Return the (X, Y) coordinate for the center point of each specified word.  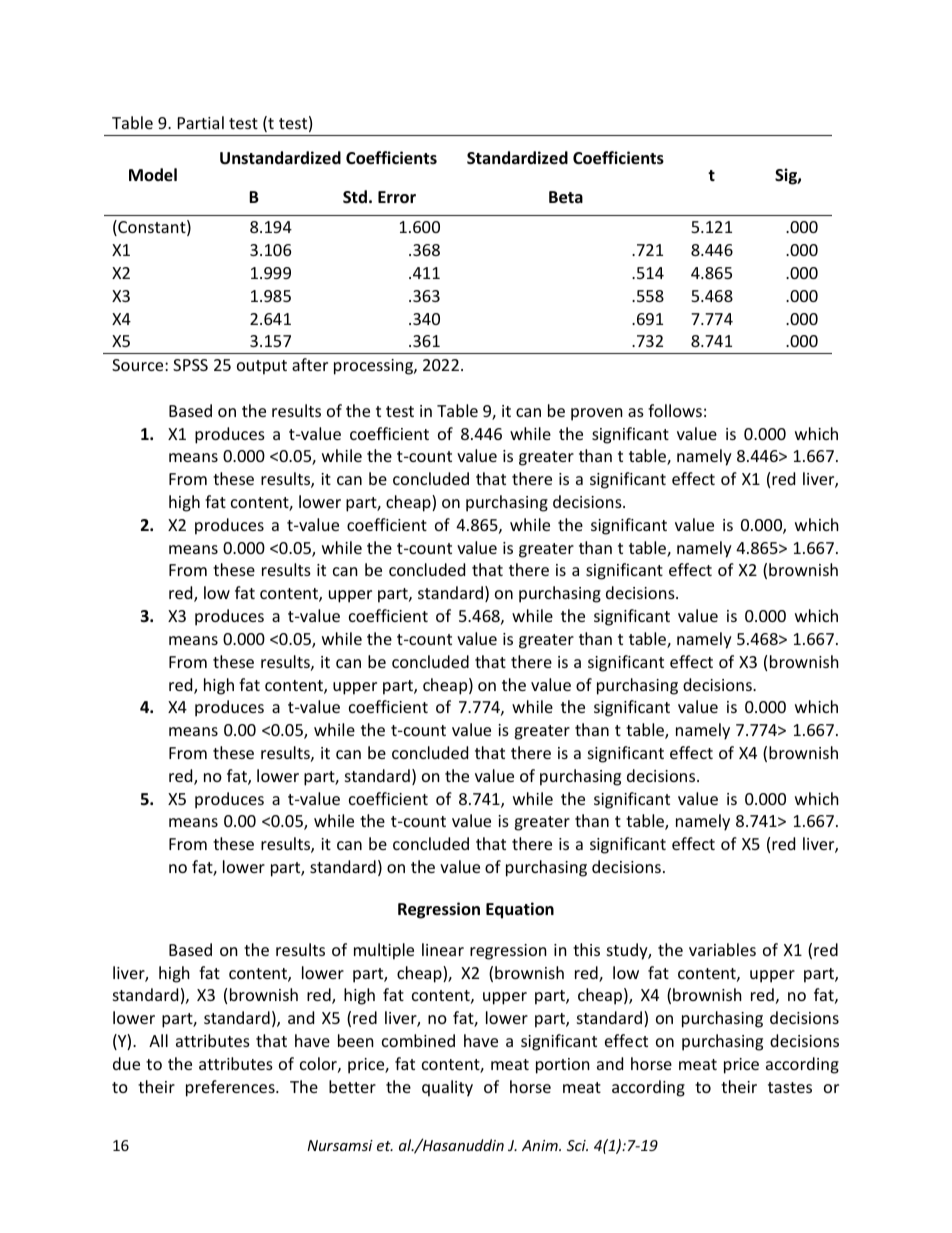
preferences (231, 1088)
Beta (566, 197)
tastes (790, 1087)
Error (397, 197)
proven (597, 414)
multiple (384, 951)
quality (447, 1088)
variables (722, 949)
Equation (520, 910)
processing (374, 367)
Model (153, 175)
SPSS (190, 365)
